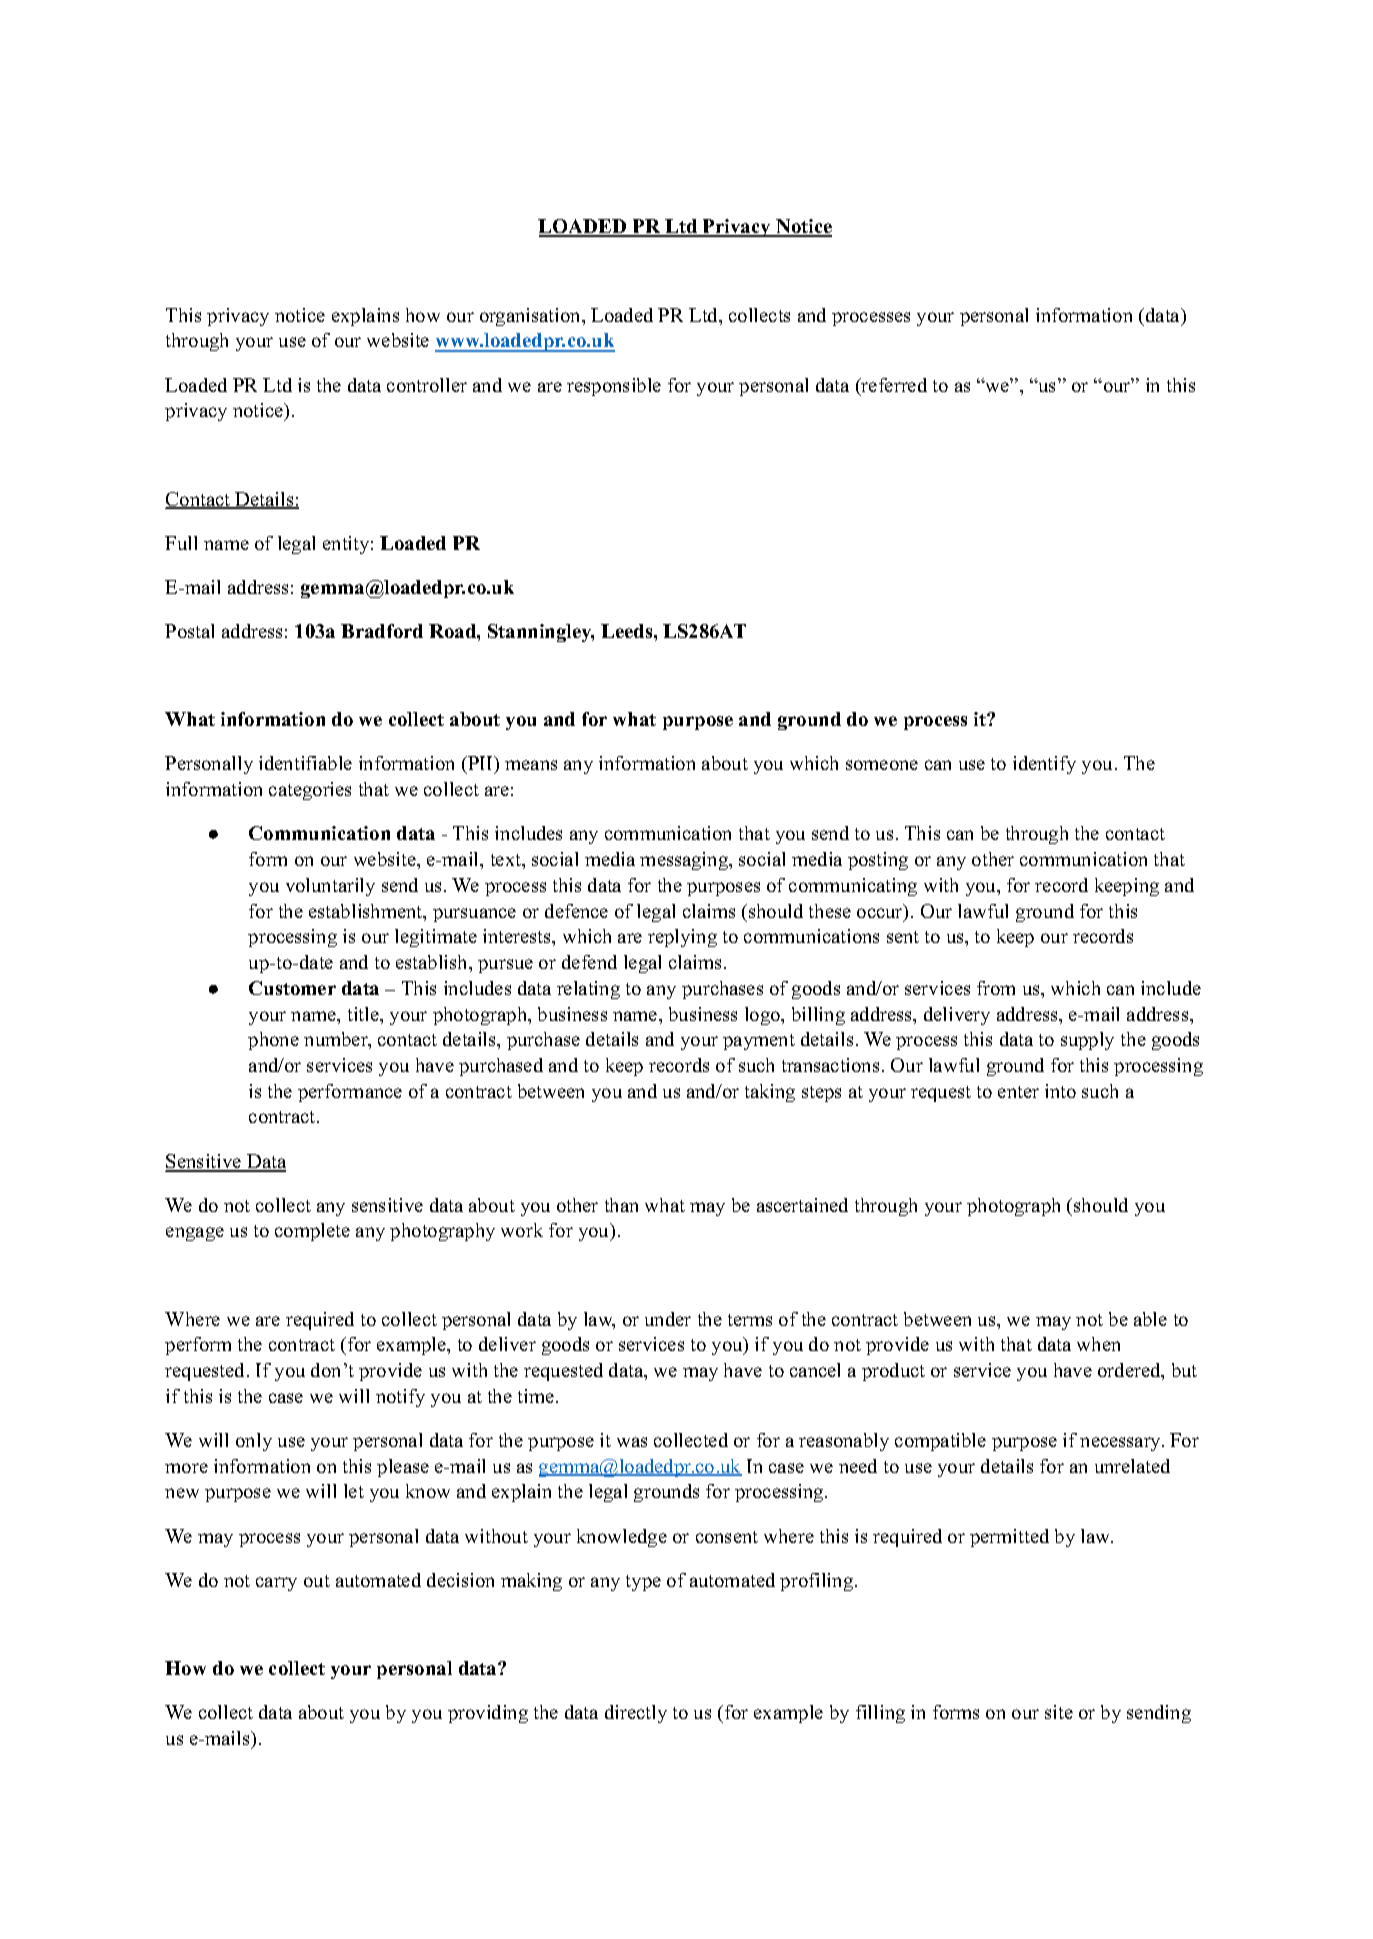 The width and height of the screenshot is (1373, 1939). I want to click on logo, so click(764, 1016).
